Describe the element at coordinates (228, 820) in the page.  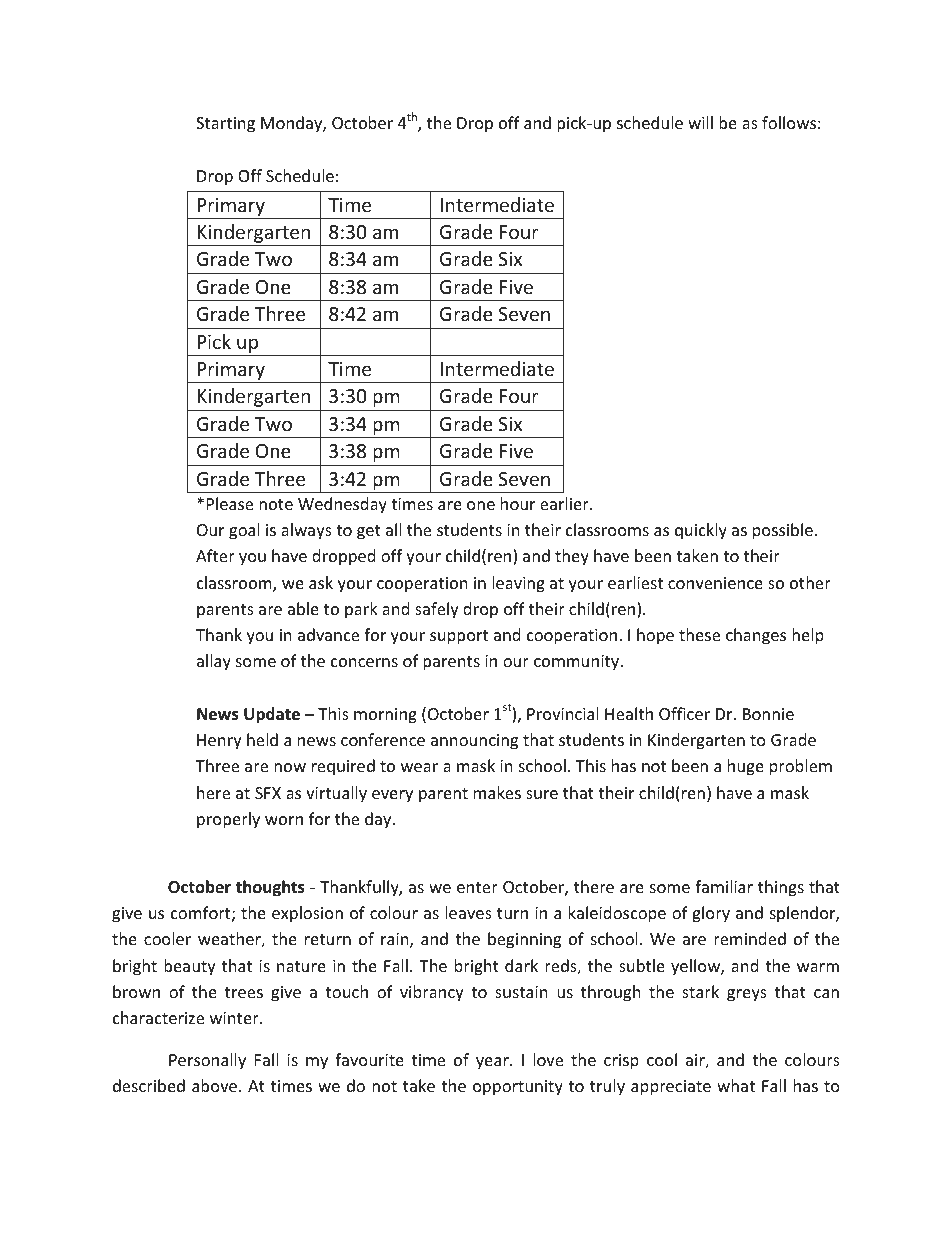
I see `properly` at that location.
